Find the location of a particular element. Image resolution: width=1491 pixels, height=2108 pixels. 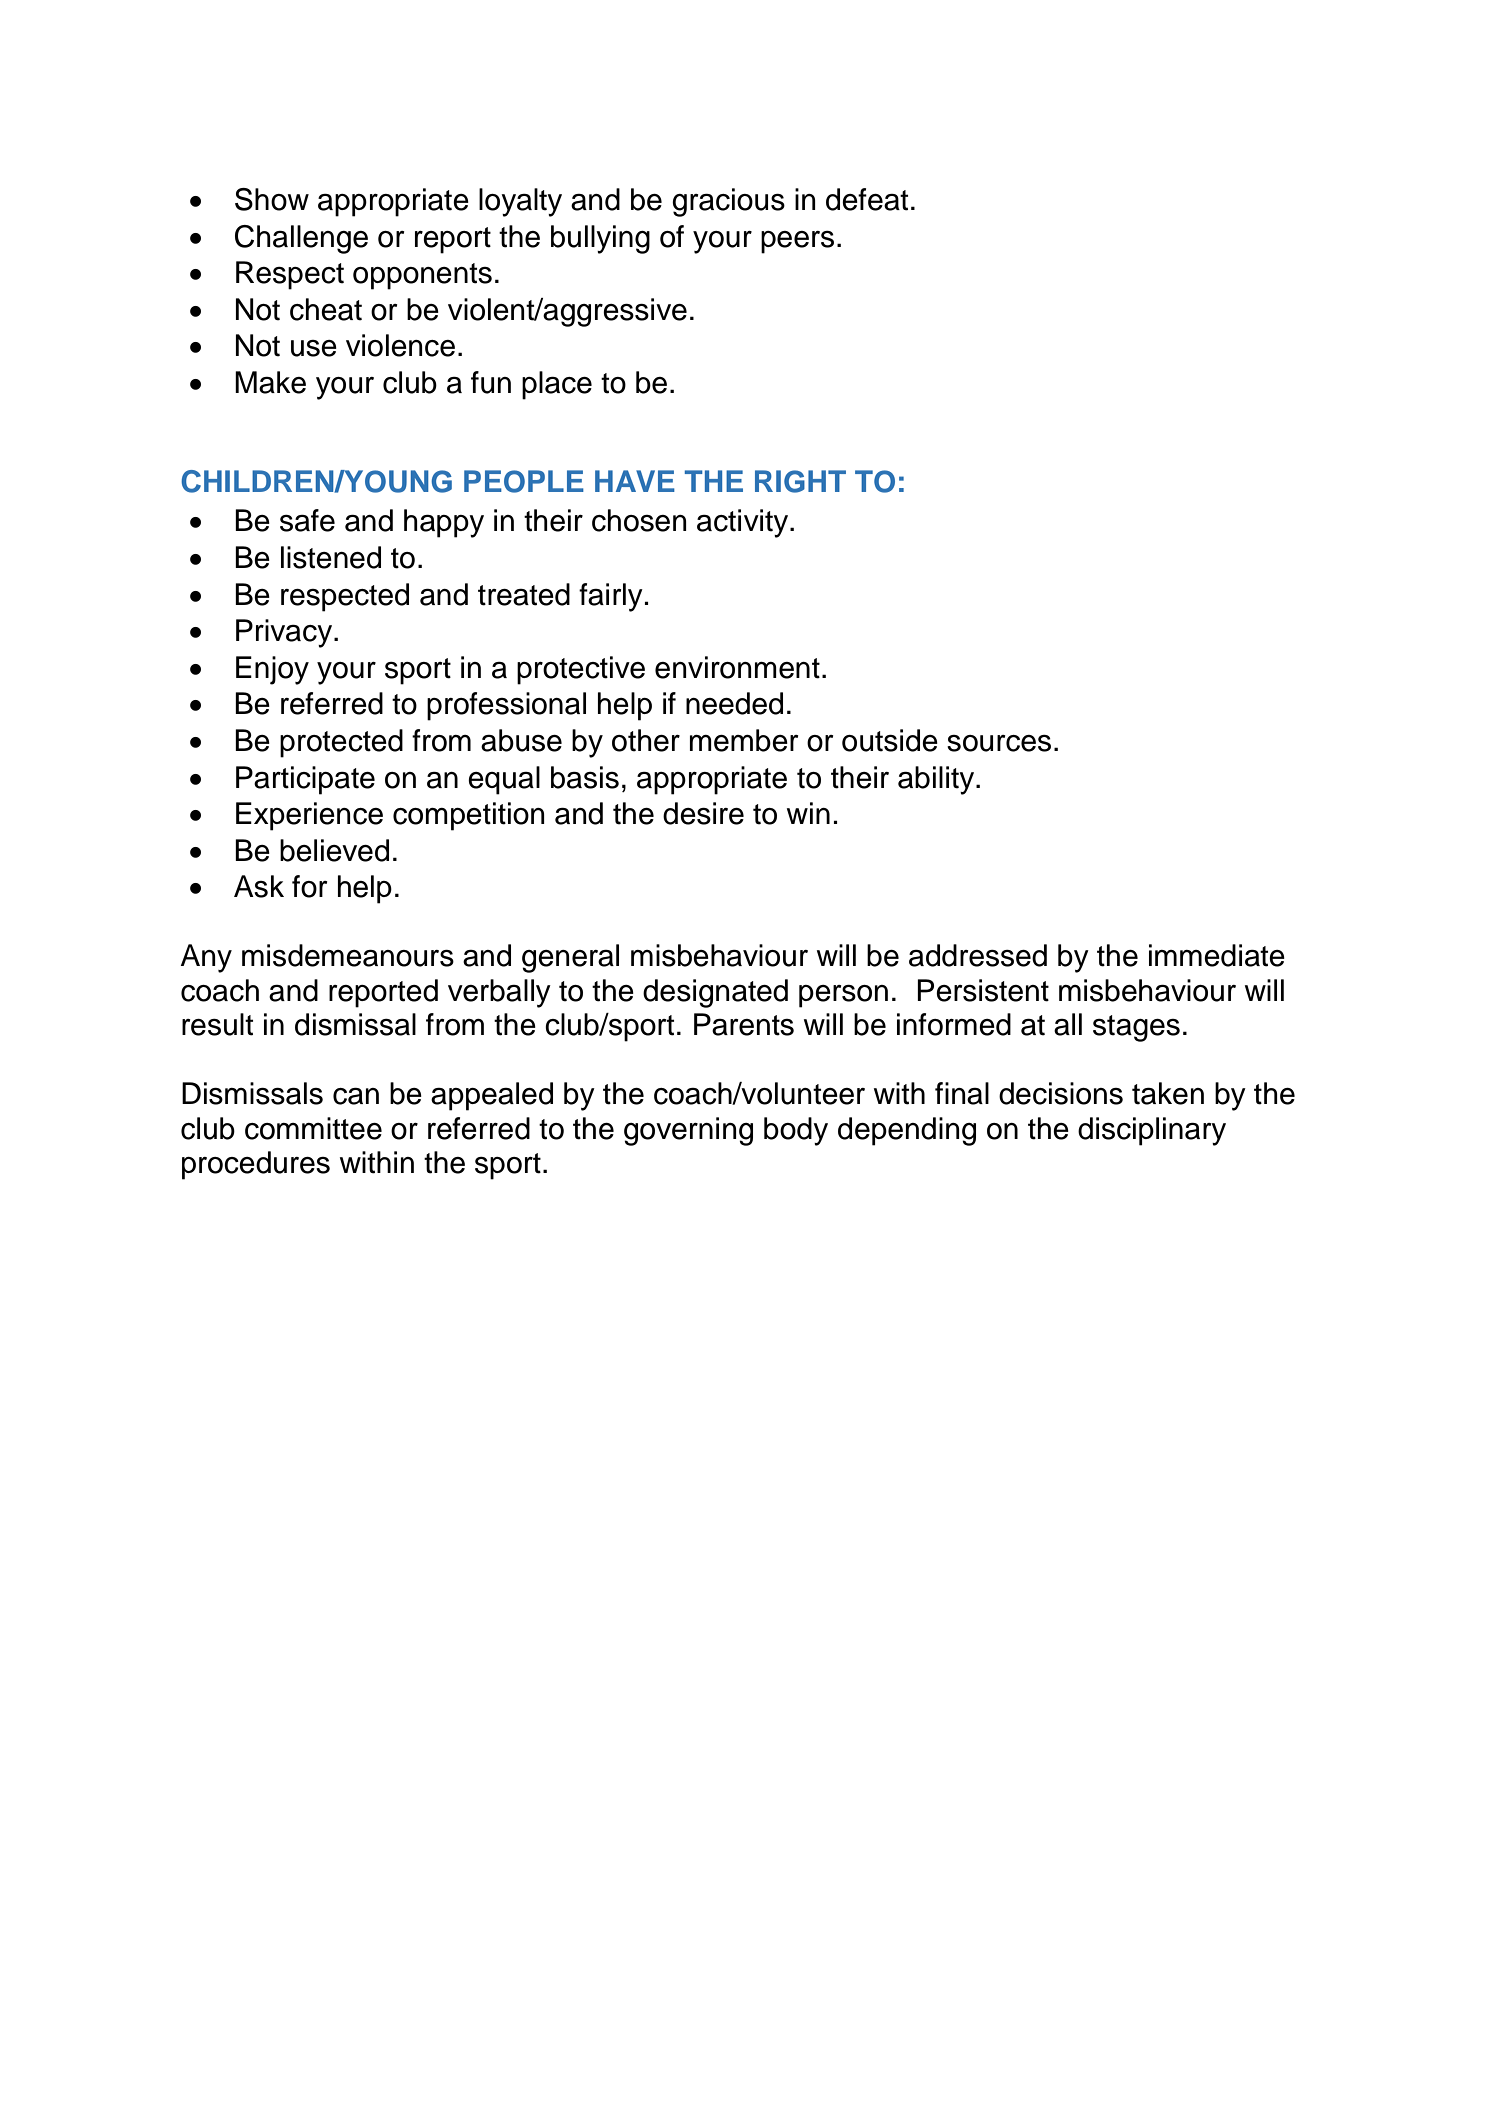

committee is located at coordinates (313, 1128).
